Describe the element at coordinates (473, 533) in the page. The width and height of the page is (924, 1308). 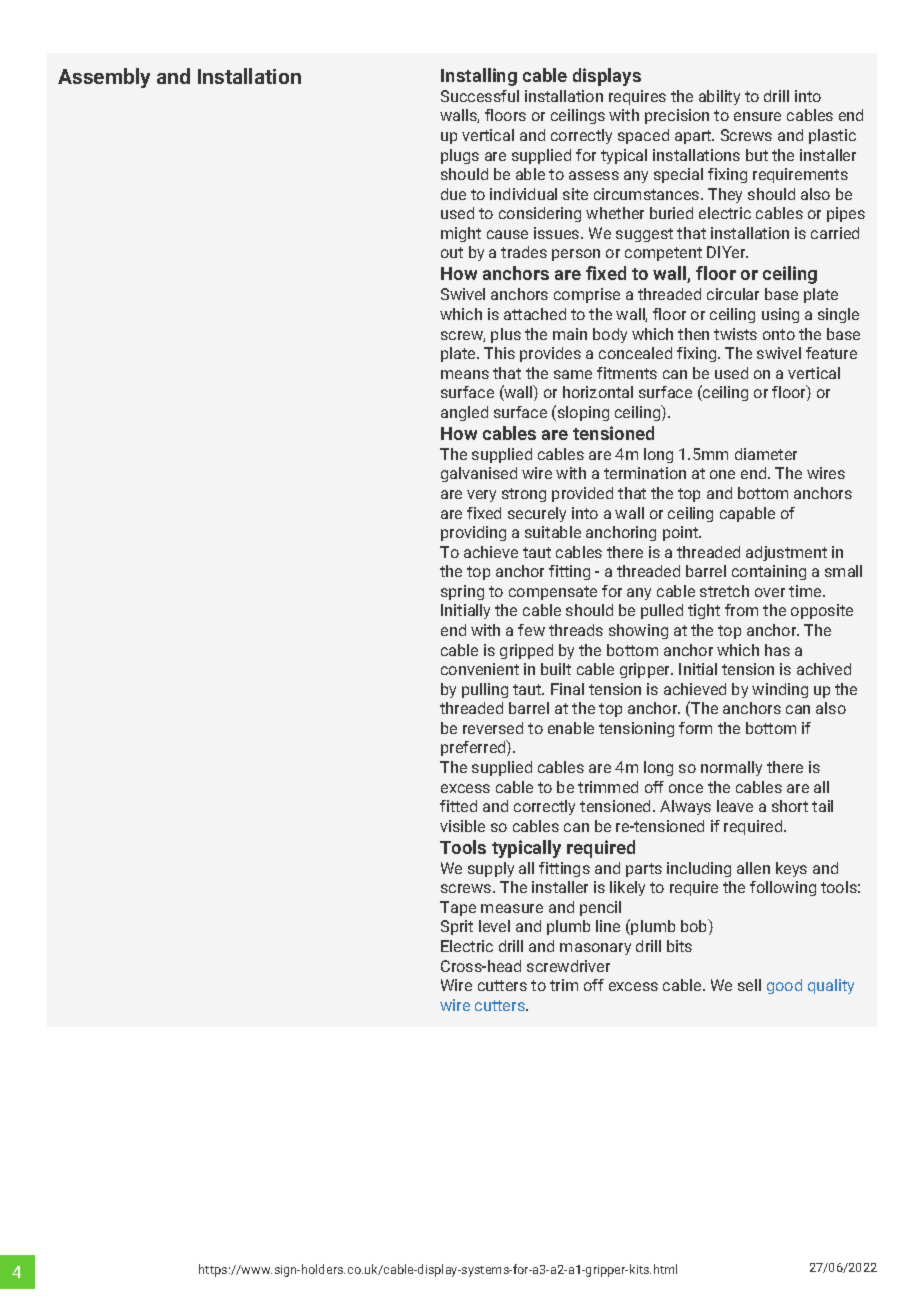
I see `providing` at that location.
